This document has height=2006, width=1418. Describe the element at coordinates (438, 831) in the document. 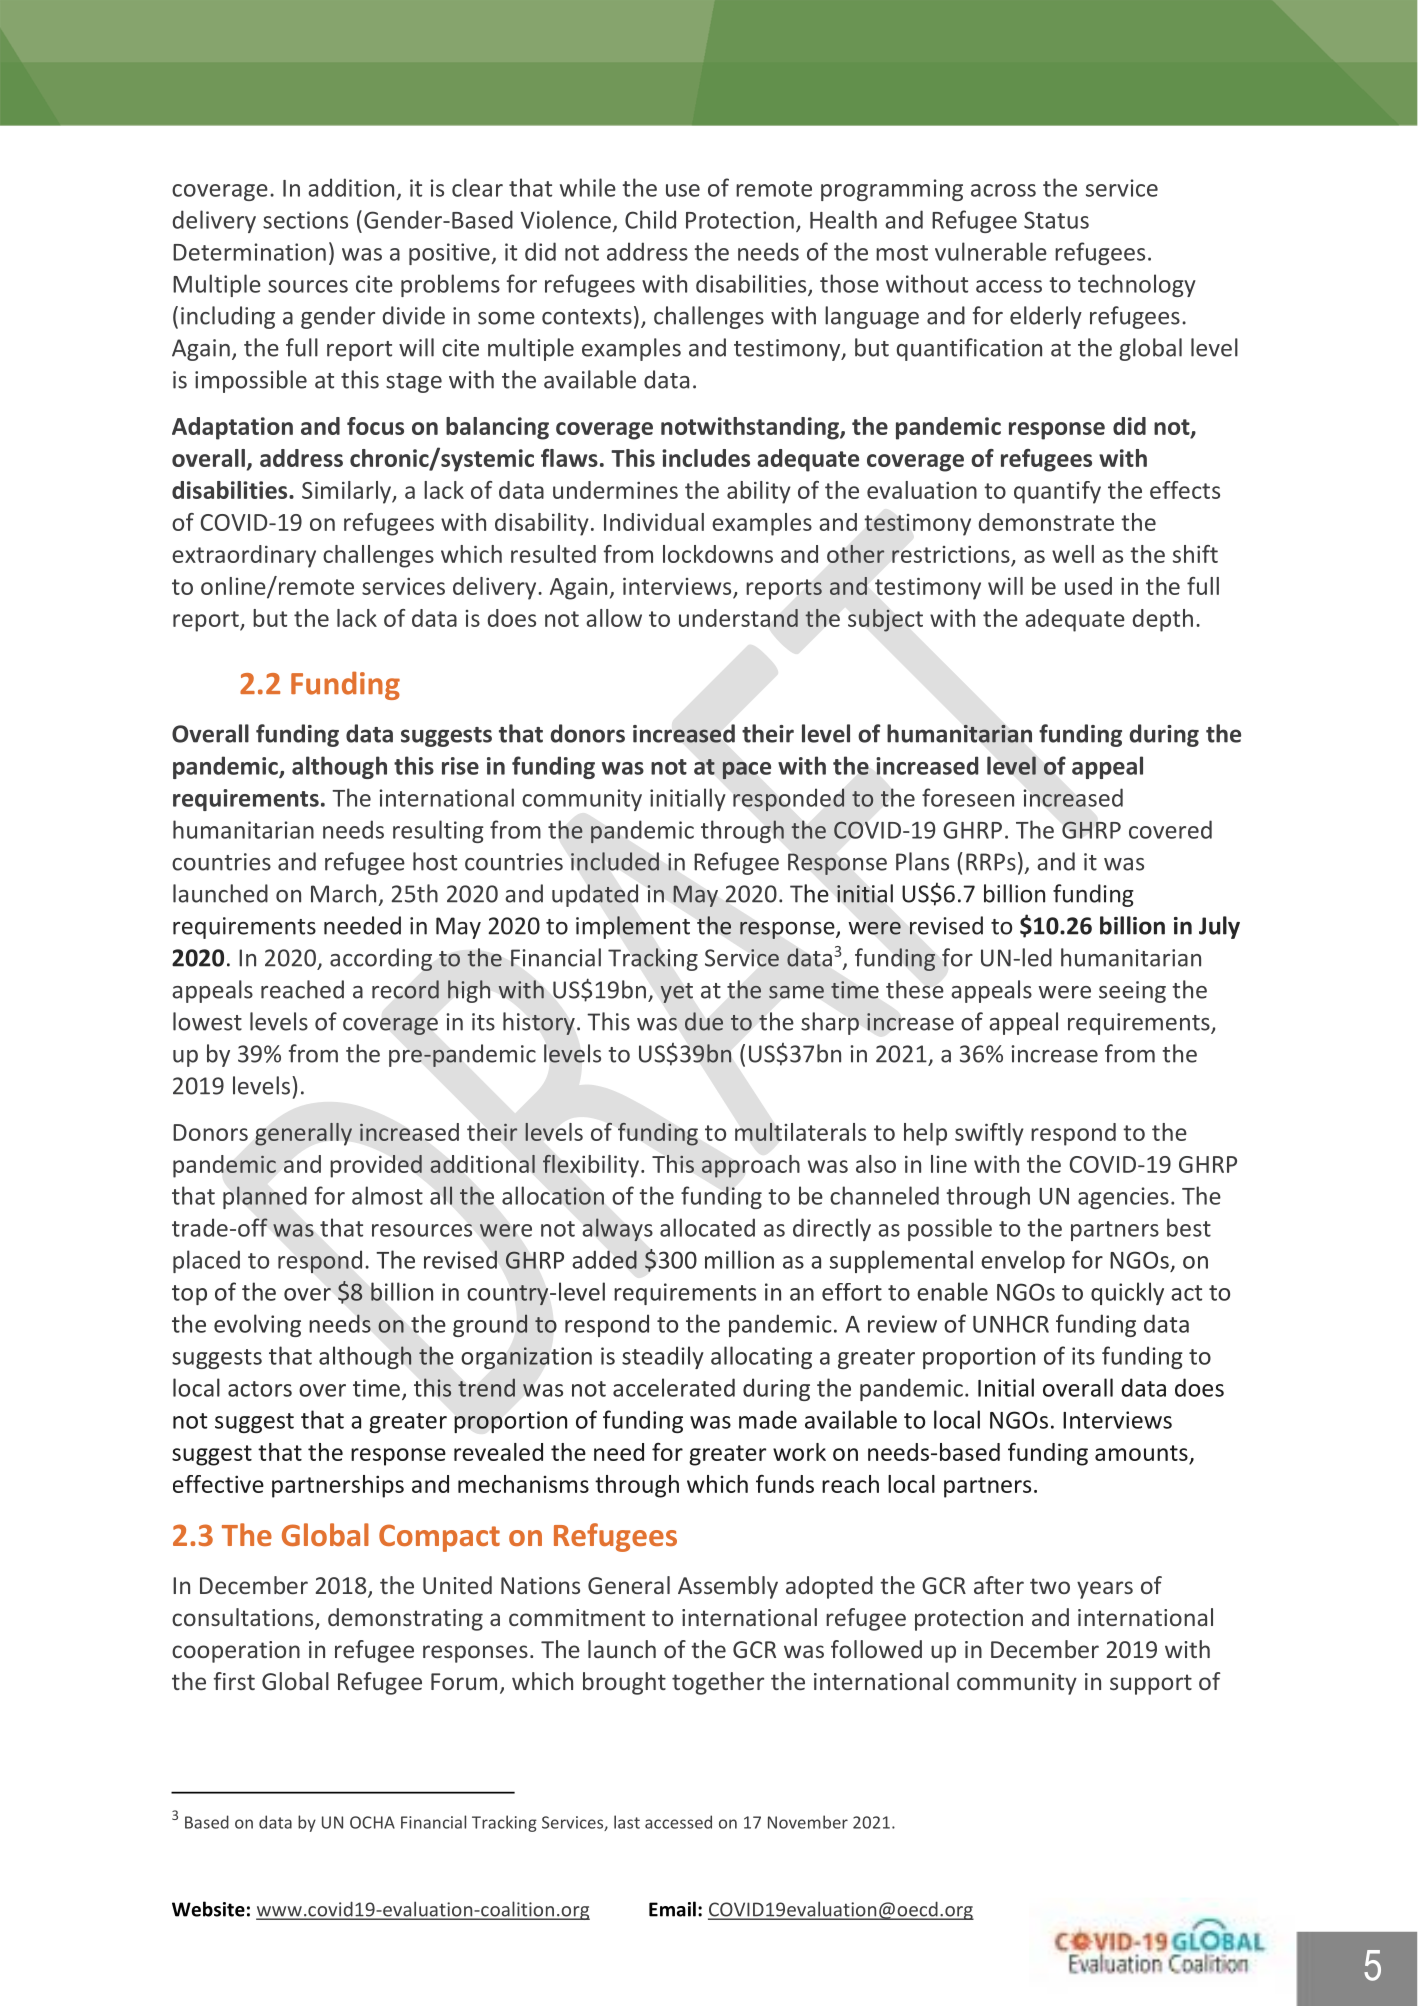

I see `resulting` at that location.
